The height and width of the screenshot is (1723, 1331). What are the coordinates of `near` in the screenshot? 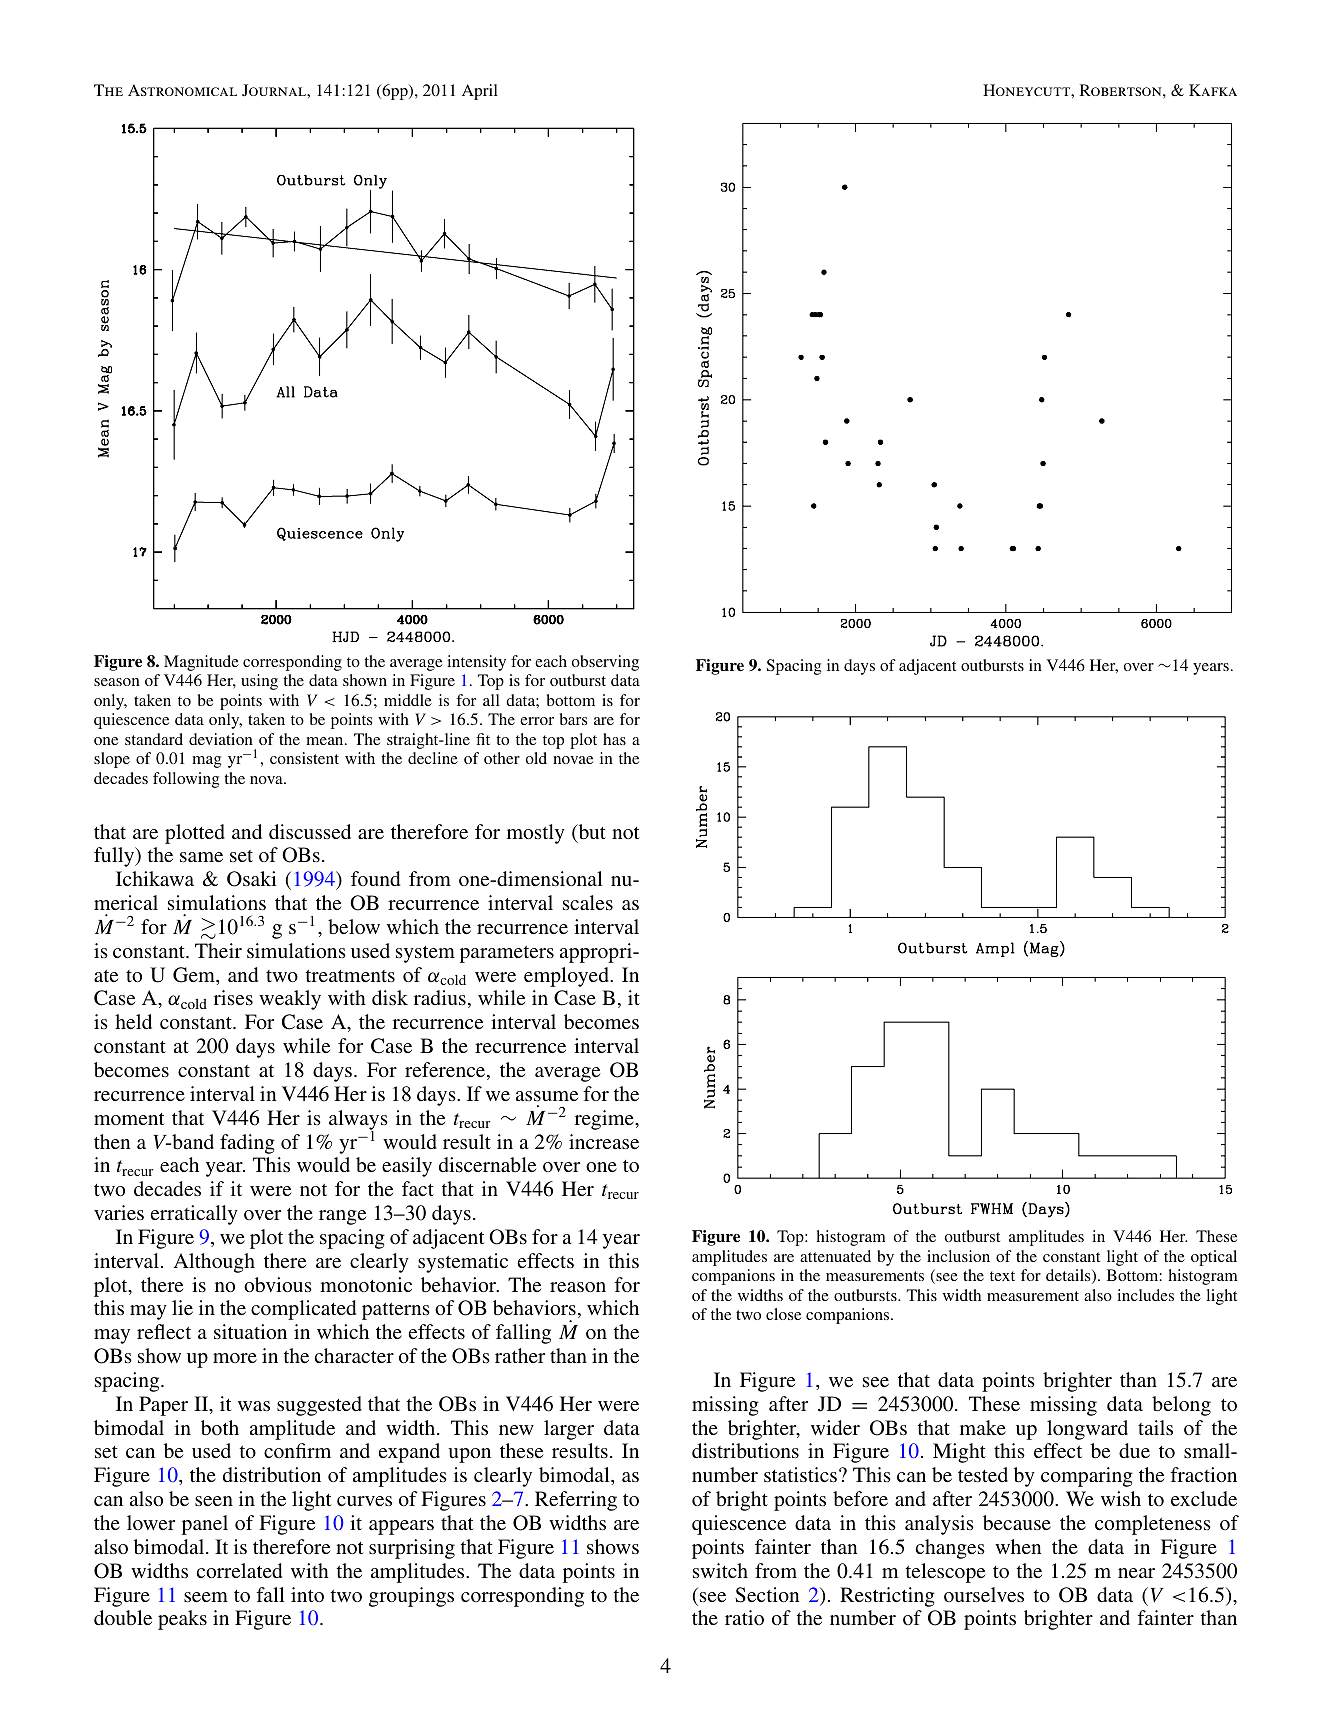 It's located at (1136, 1573).
